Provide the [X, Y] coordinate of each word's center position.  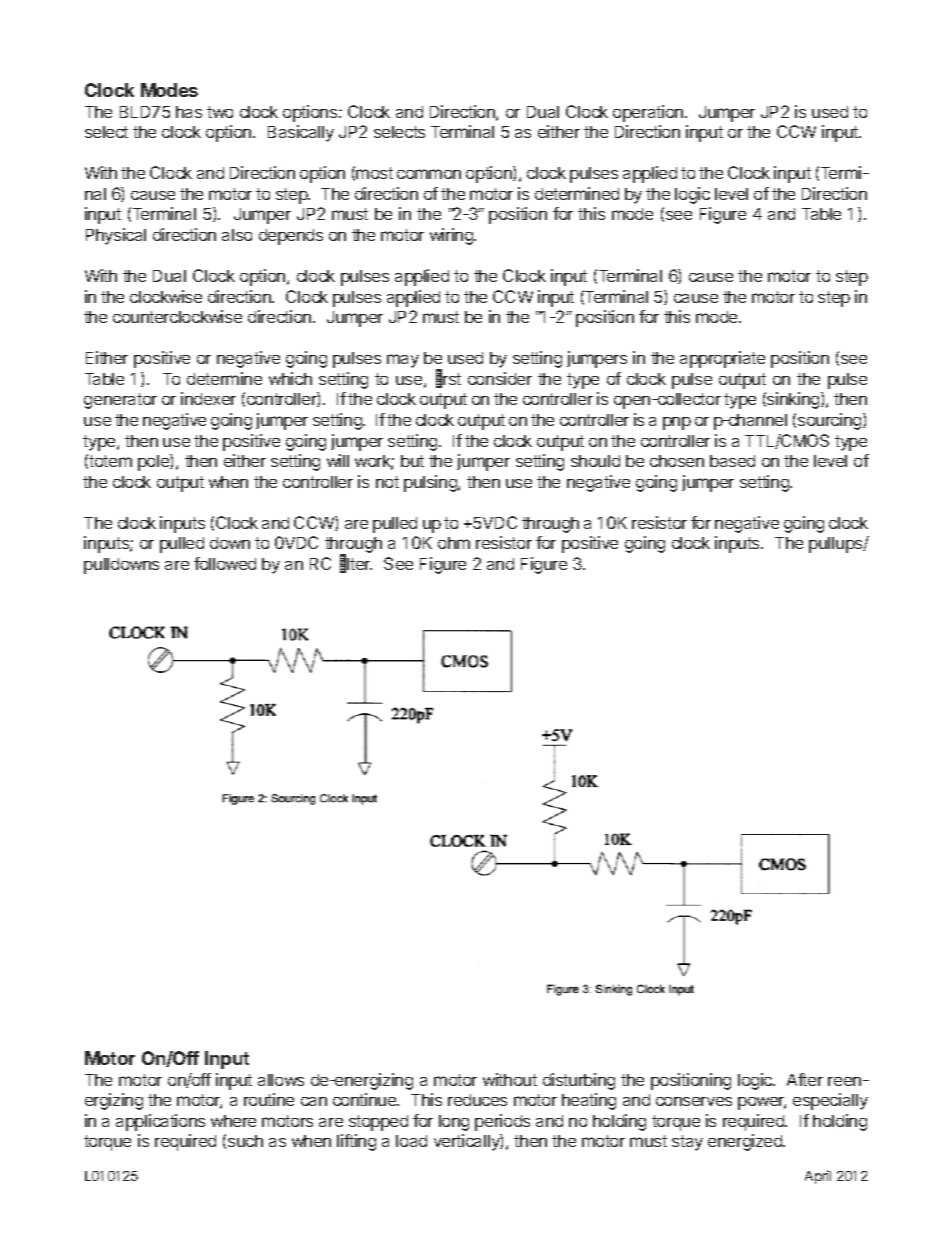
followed [225, 563]
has [189, 112]
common [429, 174]
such [245, 1141]
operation [649, 113]
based [732, 461]
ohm [454, 543]
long [454, 1123]
